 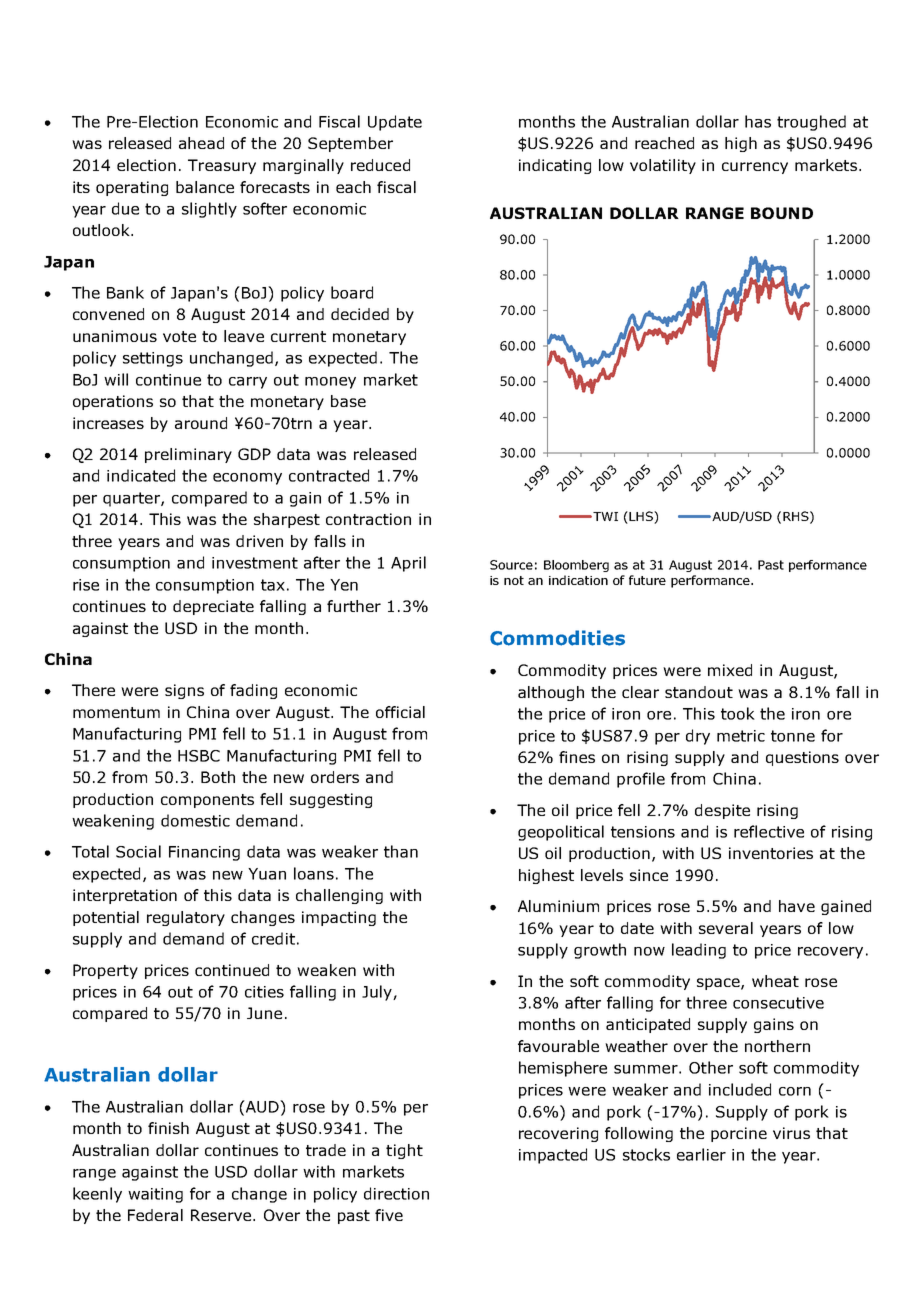 What do you see at coordinates (186, 918) in the screenshot?
I see `regulatory` at bounding box center [186, 918].
